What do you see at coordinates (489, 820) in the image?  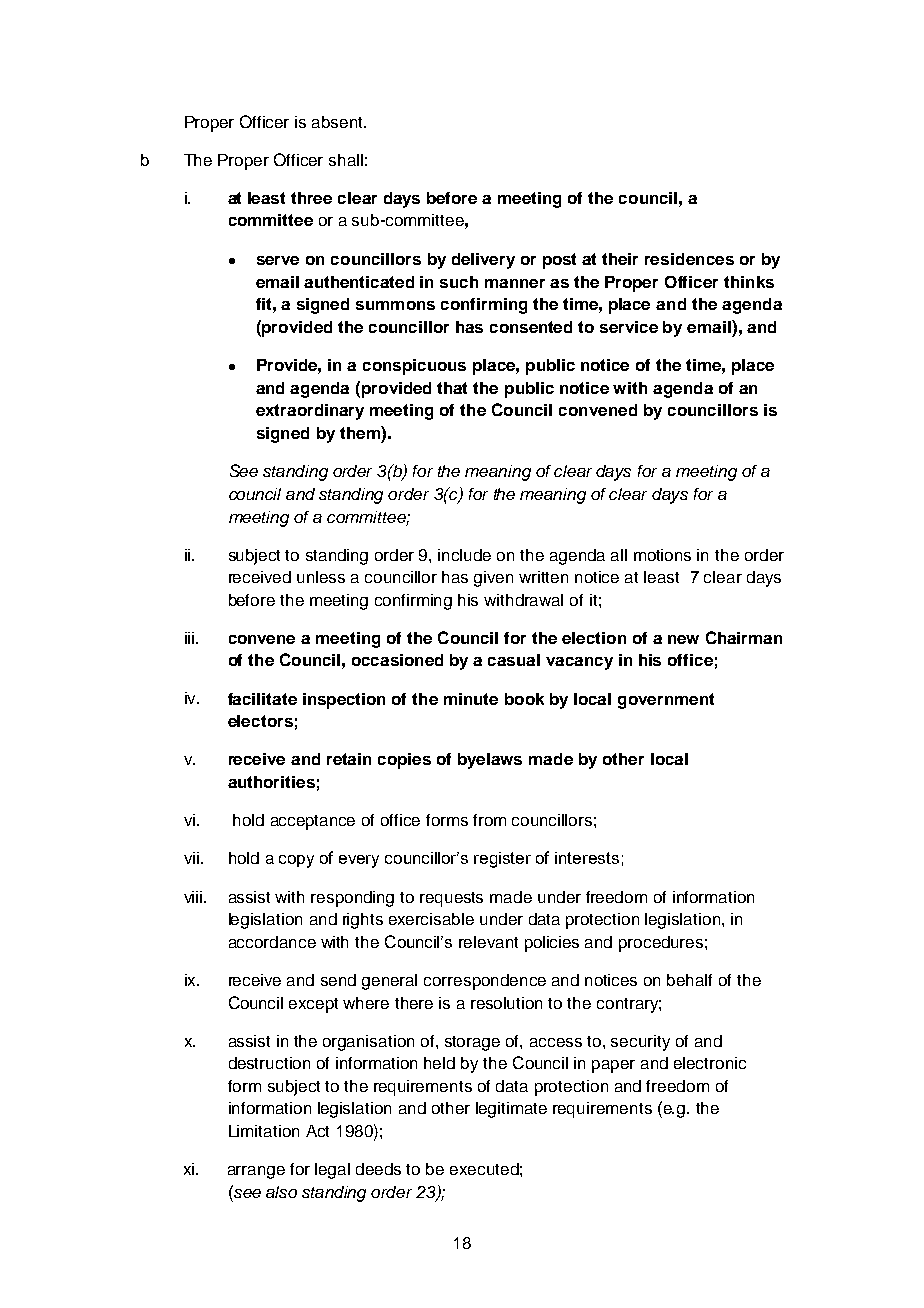 I see `from` at bounding box center [489, 820].
